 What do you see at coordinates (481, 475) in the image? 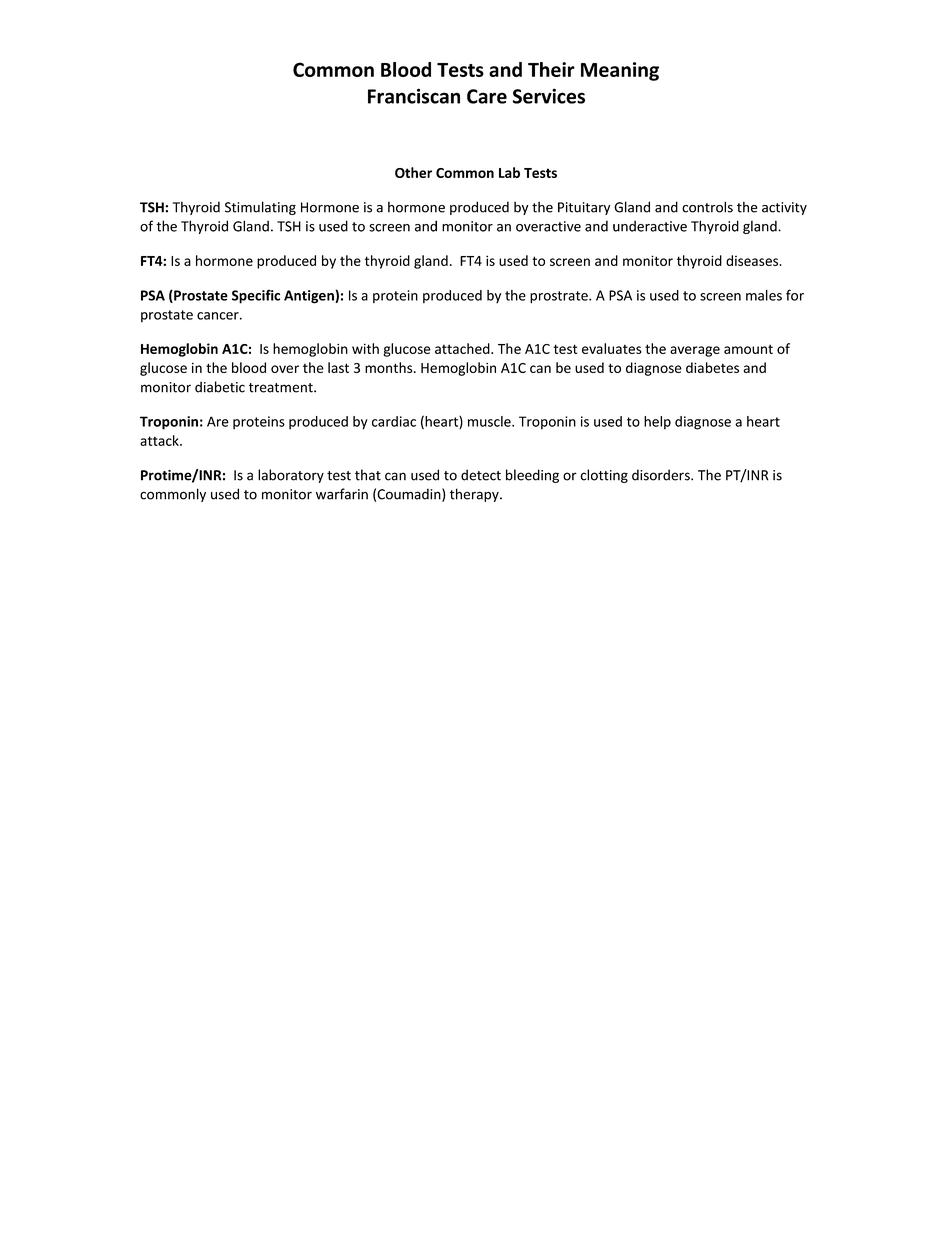
I see `detect` at bounding box center [481, 475].
